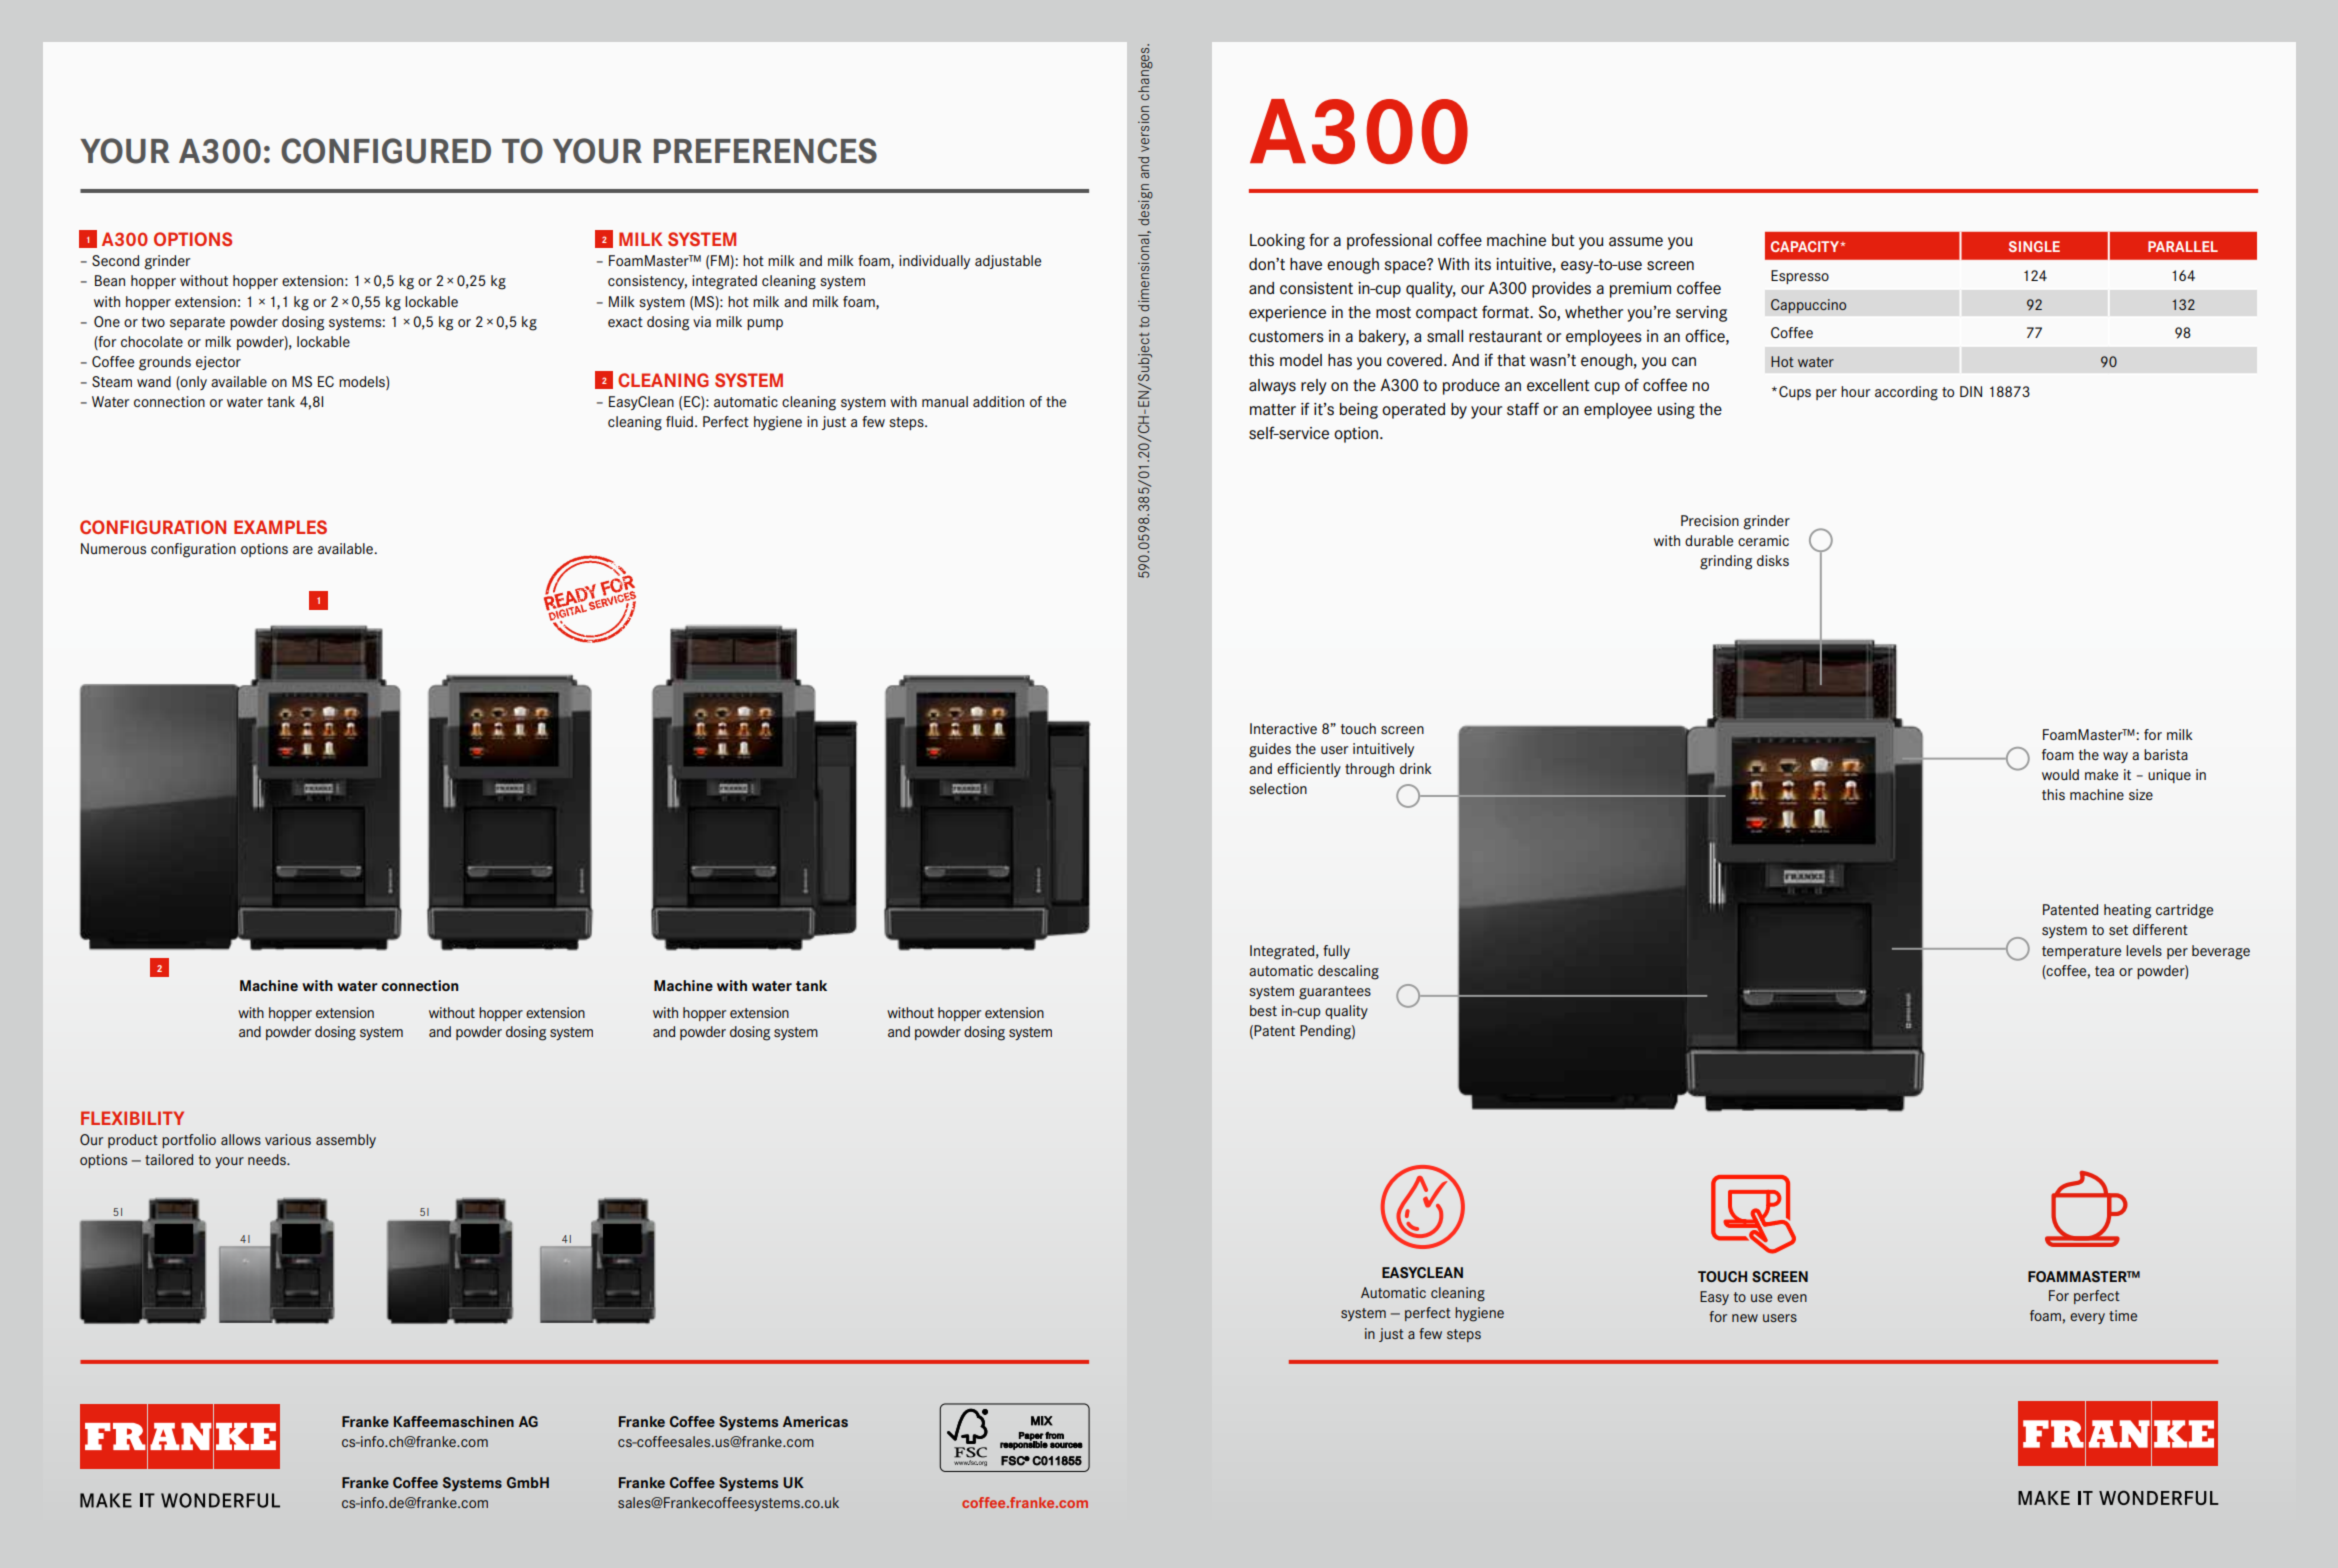 The height and width of the image is (1568, 2338). Describe the element at coordinates (815, 1421) in the image. I see `Americas` at that location.
